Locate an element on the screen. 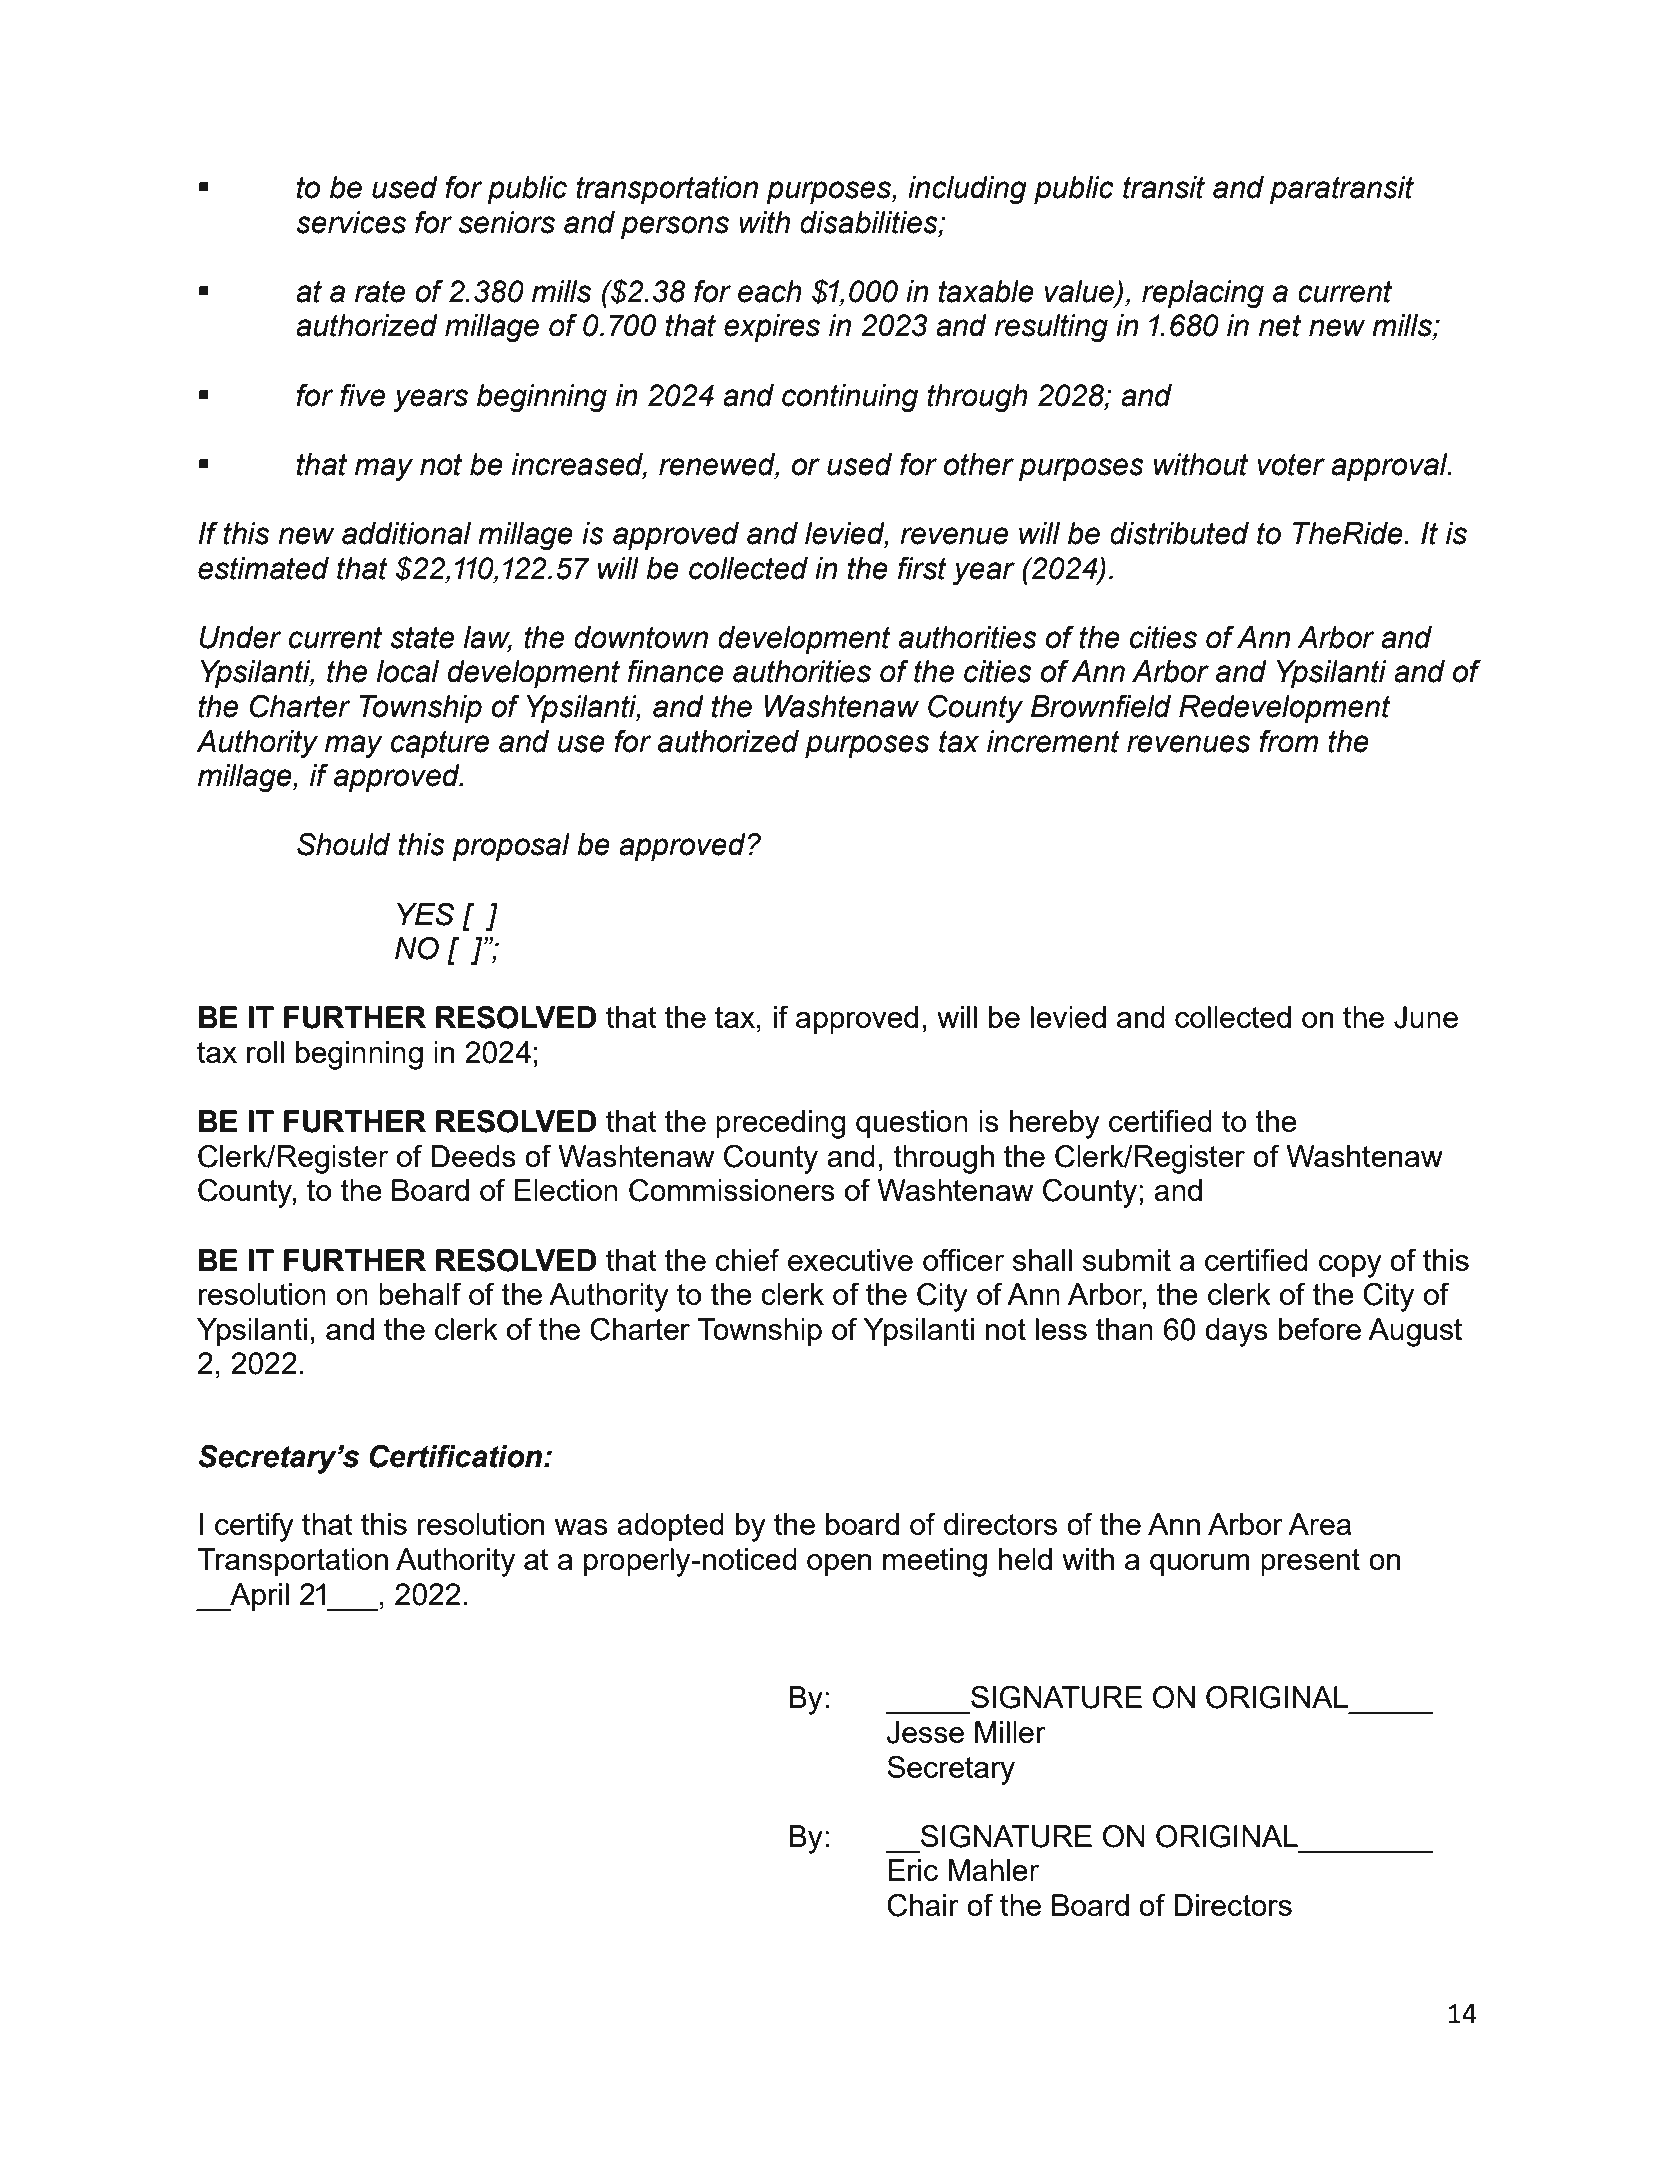 The width and height of the screenshot is (1674, 2166). roll is located at coordinates (265, 1052).
